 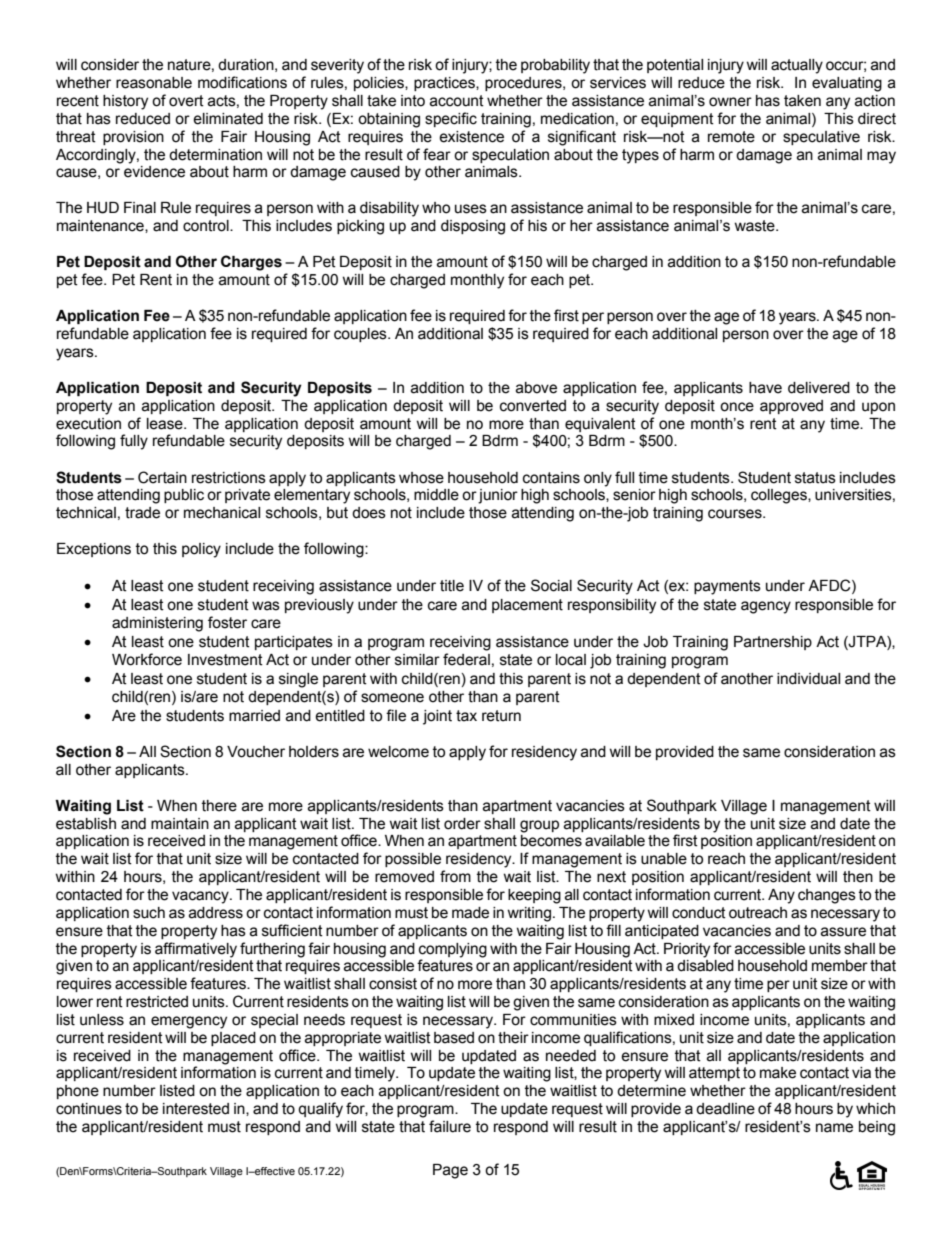 What do you see at coordinates (827, 896) in the screenshot?
I see `changes` at bounding box center [827, 896].
